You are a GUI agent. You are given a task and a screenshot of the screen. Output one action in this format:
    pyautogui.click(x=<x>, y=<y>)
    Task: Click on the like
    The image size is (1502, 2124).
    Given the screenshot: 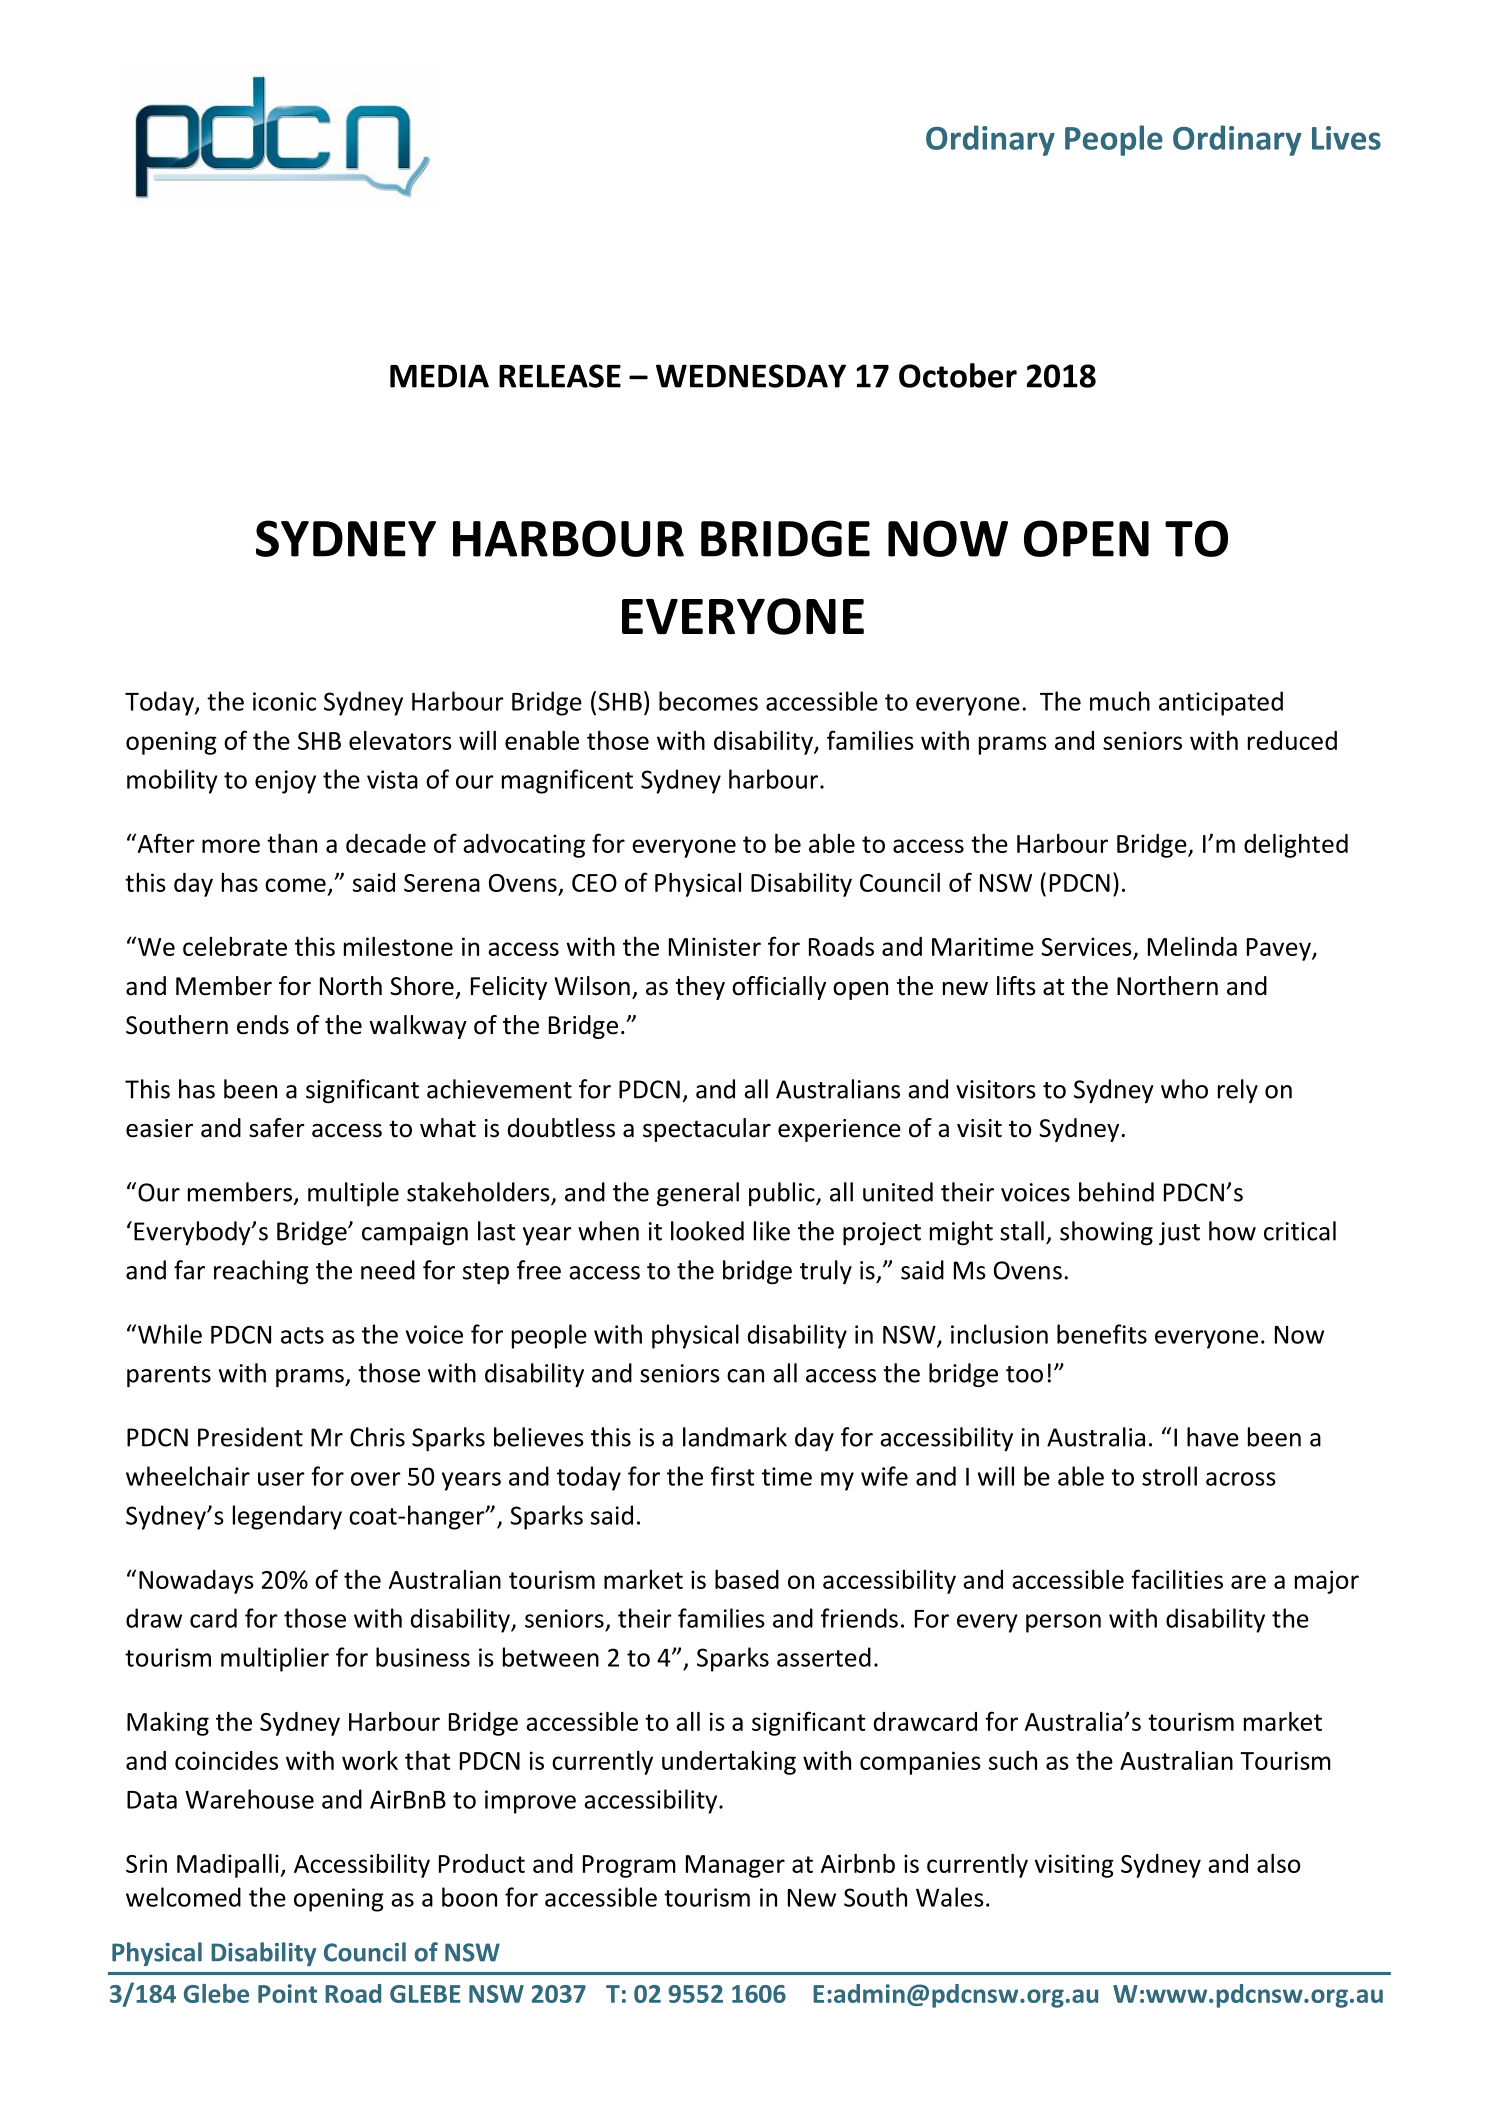 What is the action you would take?
    pyautogui.click(x=772, y=1231)
